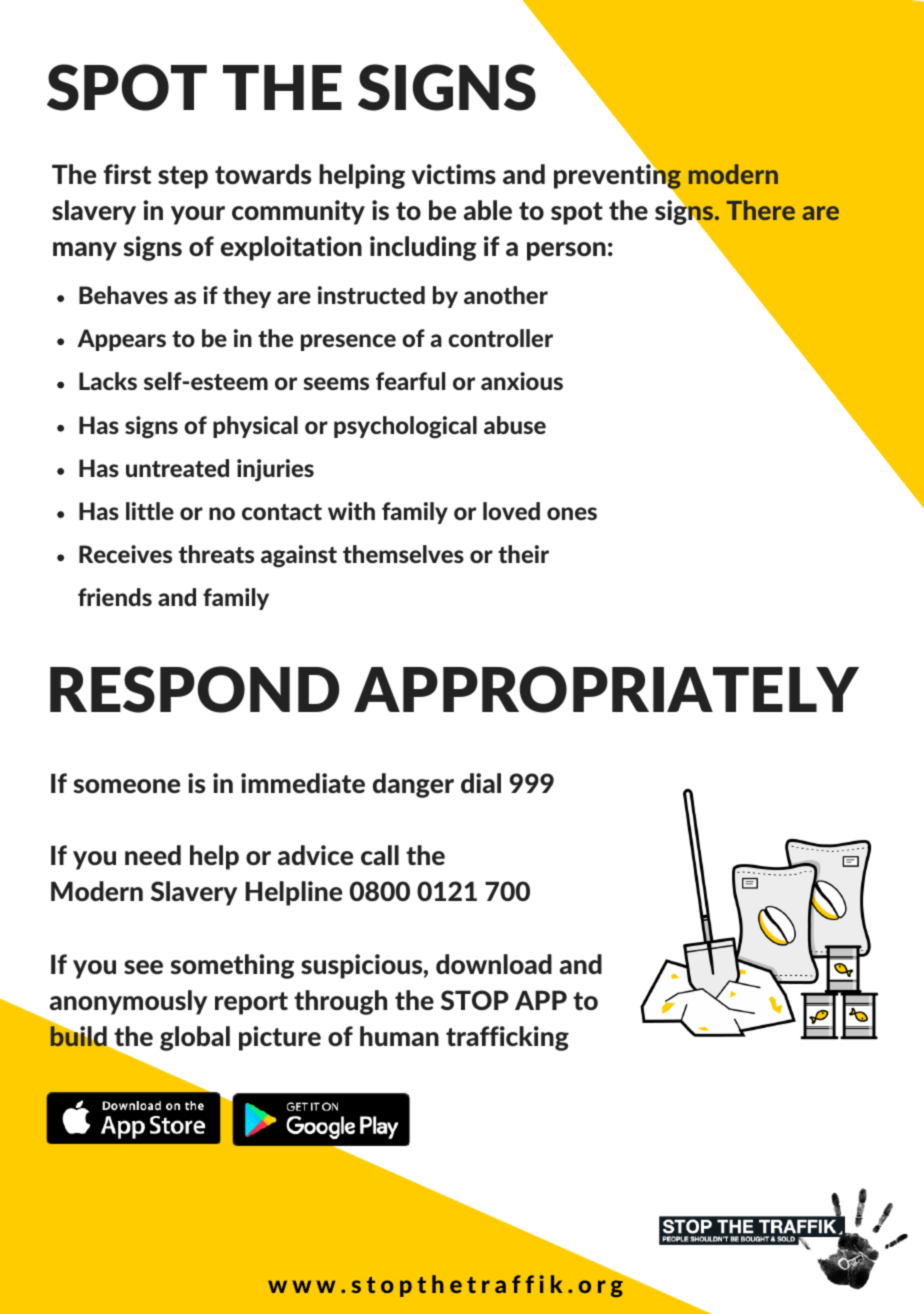 Image resolution: width=924 pixels, height=1314 pixels. Describe the element at coordinates (606, 689) in the screenshot. I see `APPROPRIATELY` at that location.
